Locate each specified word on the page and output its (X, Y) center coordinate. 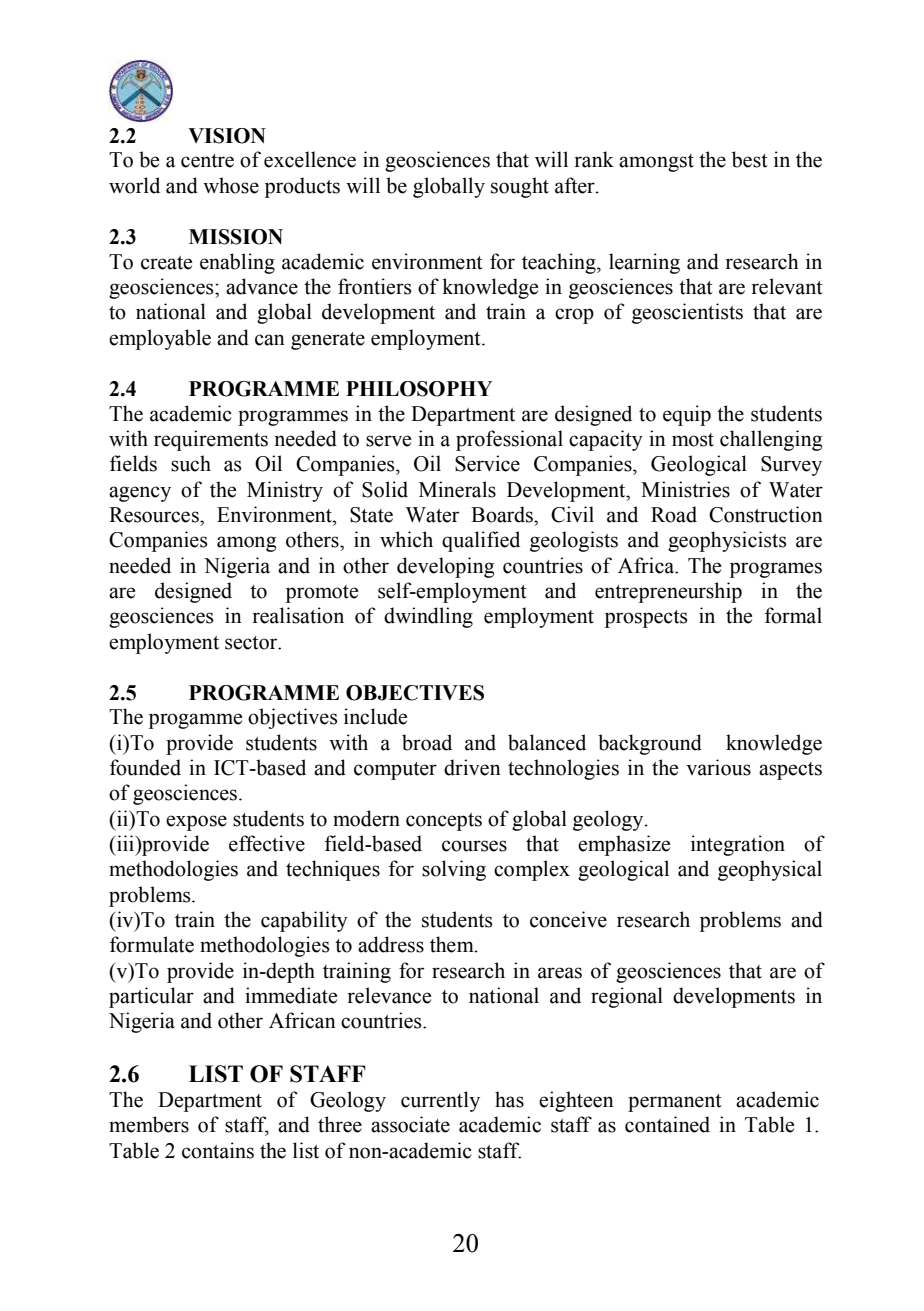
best (750, 159)
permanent (675, 1103)
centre (207, 161)
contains (218, 1150)
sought (520, 187)
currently (440, 1101)
